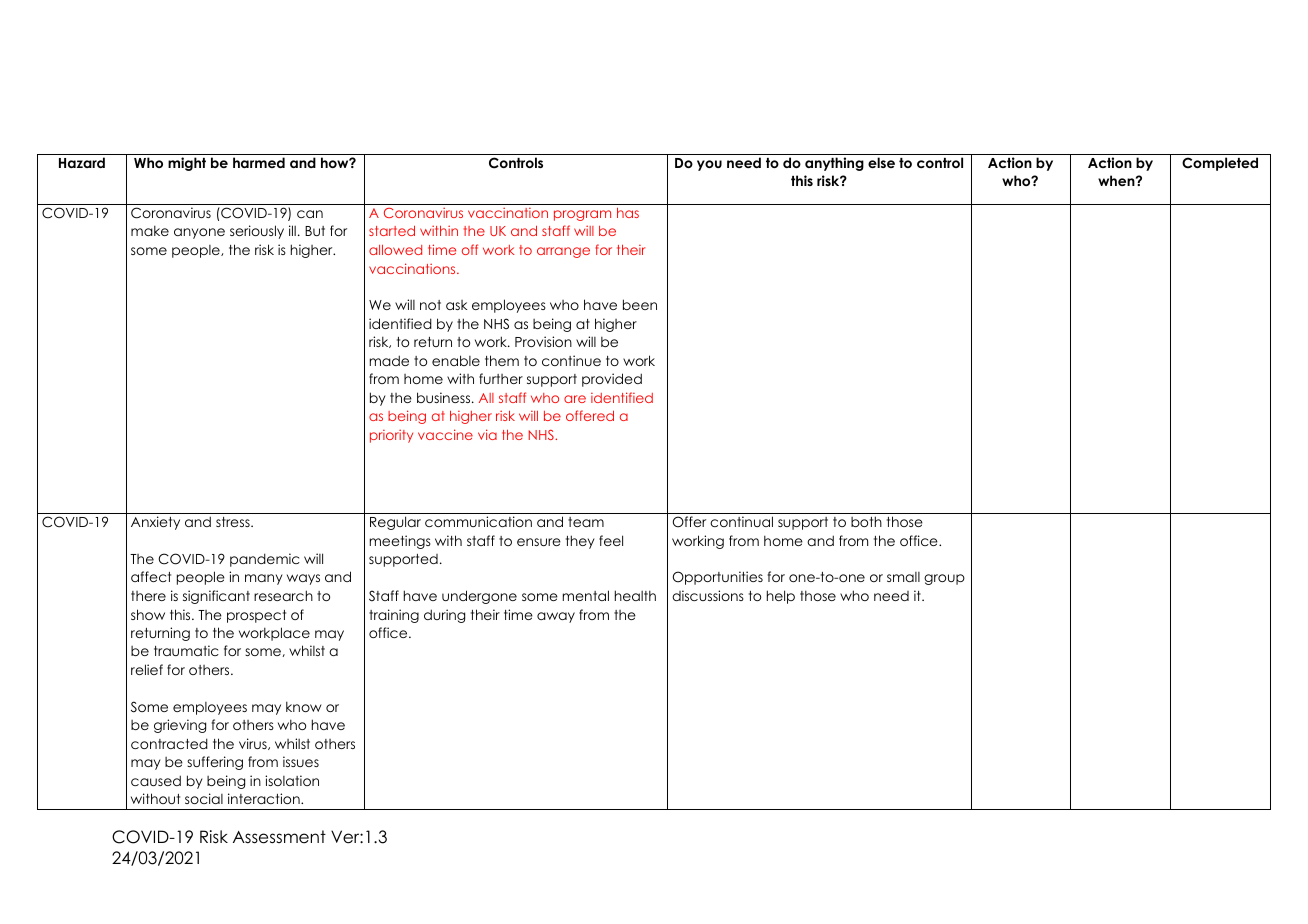 The width and height of the document is (1308, 924). Describe the element at coordinates (204, 798) in the document. I see `social` at that location.
